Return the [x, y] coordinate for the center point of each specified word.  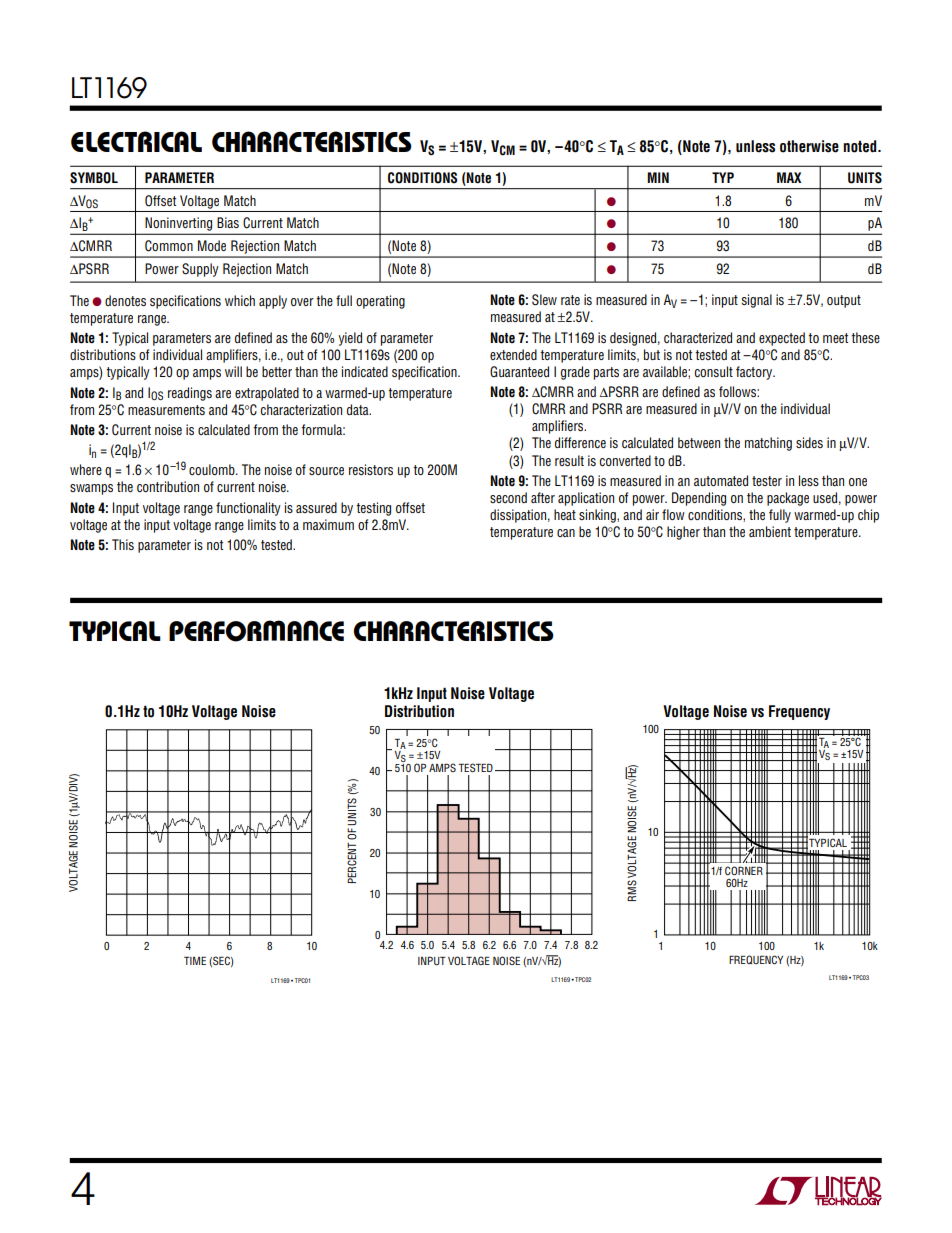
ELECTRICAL [136, 141]
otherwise [809, 146]
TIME [195, 960]
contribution [168, 486]
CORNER [744, 870]
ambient [770, 531]
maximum [328, 524]
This [123, 544]
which [240, 300]
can [566, 533]
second [508, 497]
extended [513, 354]
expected [782, 339]
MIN [658, 177]
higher [683, 533]
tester [767, 481]
